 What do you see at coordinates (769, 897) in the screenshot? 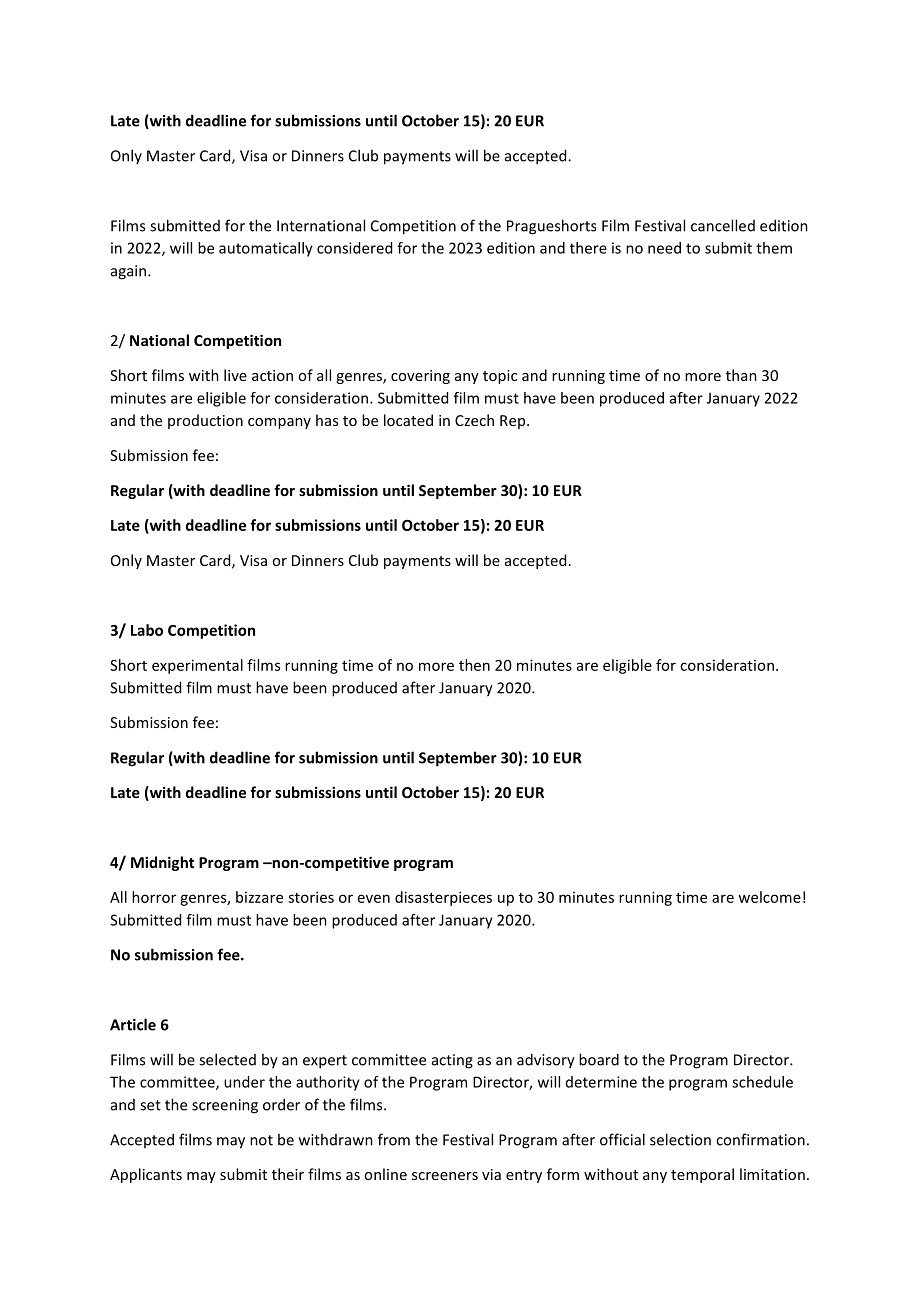
I see `welcome` at bounding box center [769, 897].
